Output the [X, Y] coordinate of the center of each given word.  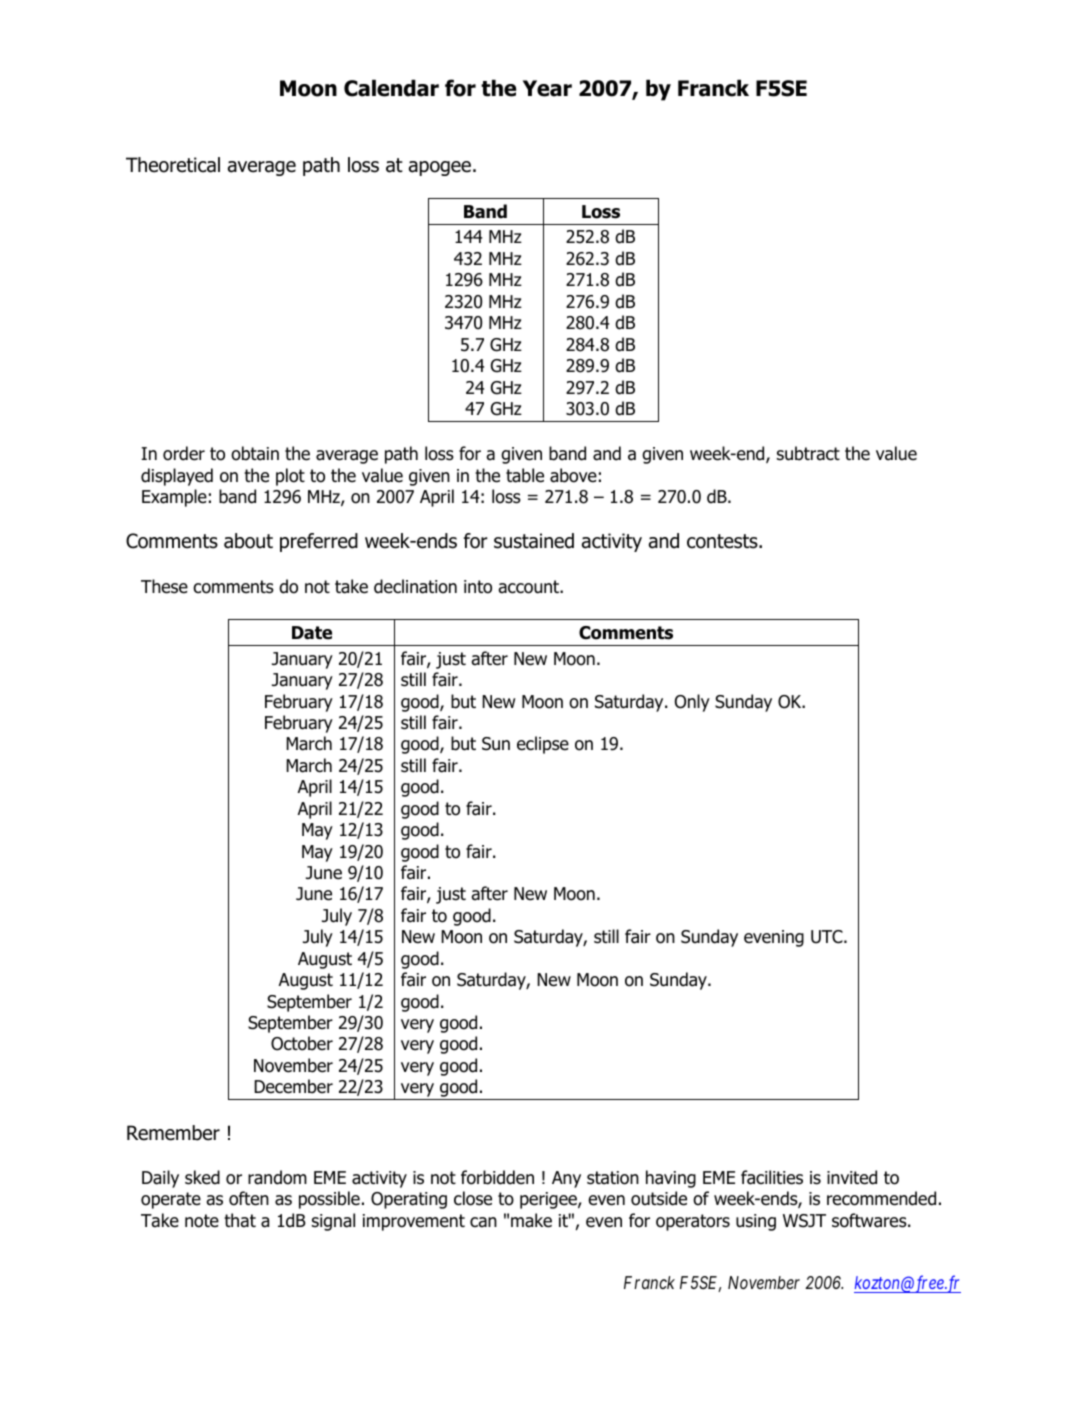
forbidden [497, 1177]
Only [692, 703]
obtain [255, 453]
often [249, 1198]
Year [547, 88]
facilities [772, 1177]
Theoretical [173, 165]
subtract [808, 453]
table [525, 475]
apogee [440, 168]
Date [312, 633]
